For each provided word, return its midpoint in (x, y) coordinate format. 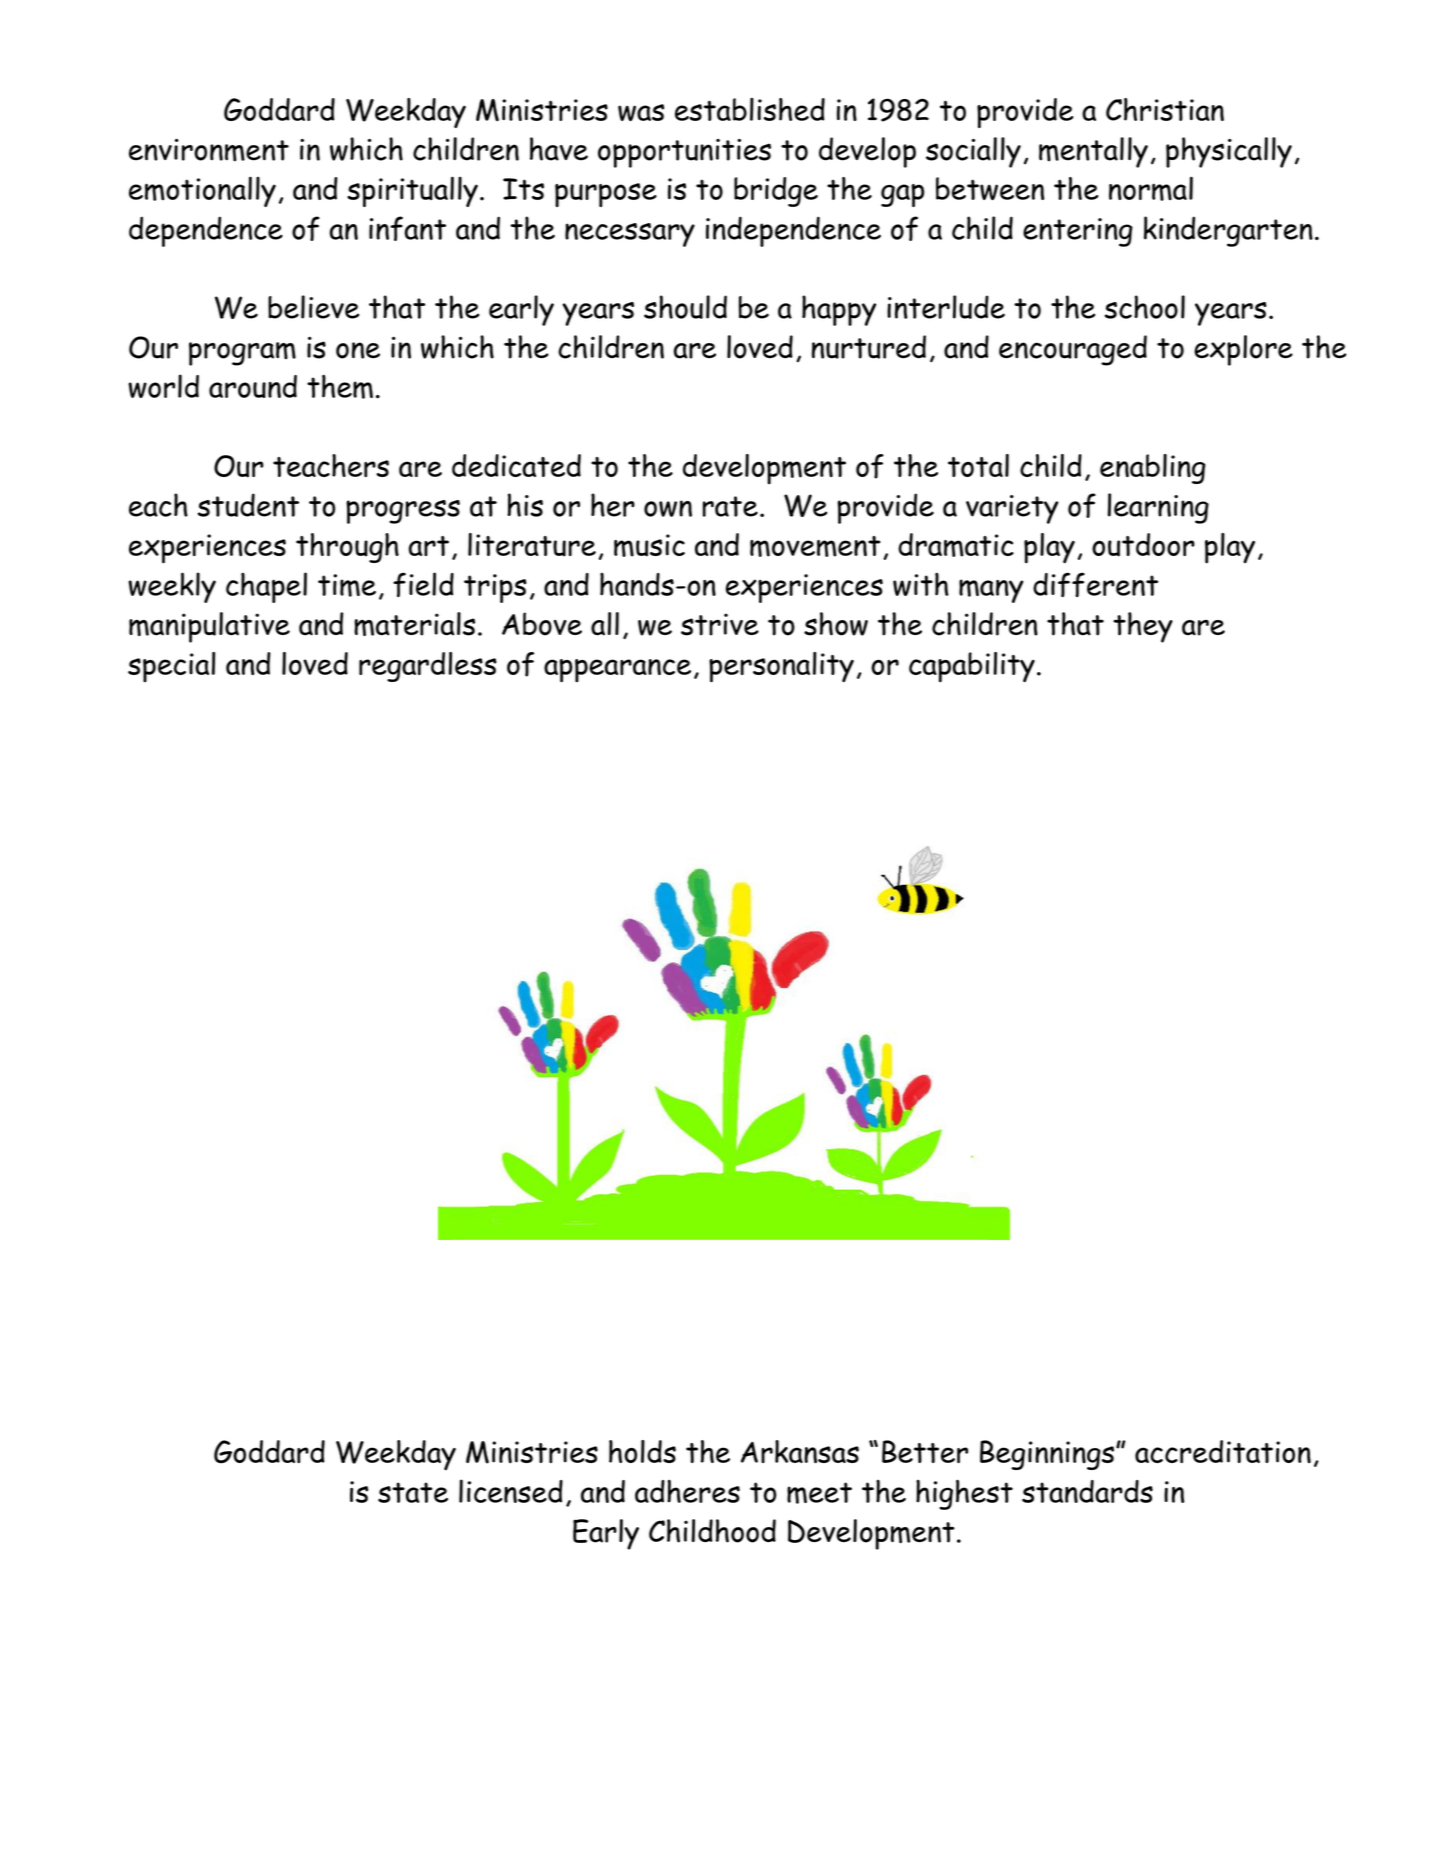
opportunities (684, 153)
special (171, 667)
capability (972, 667)
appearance (617, 671)
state (413, 1492)
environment (209, 150)
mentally (1093, 152)
